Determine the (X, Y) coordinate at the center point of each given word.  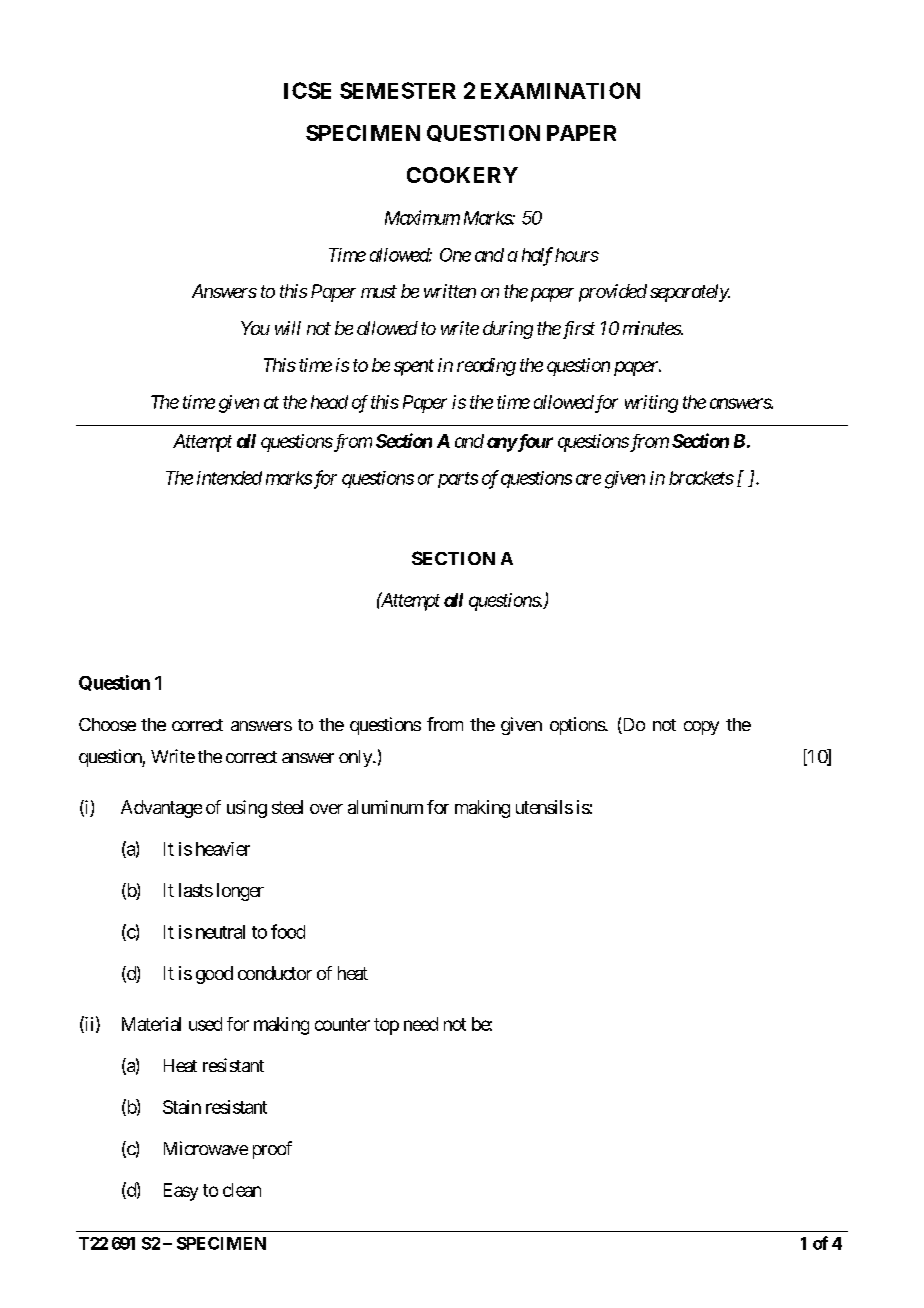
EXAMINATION (560, 90)
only (356, 758)
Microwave (206, 1148)
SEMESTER (398, 90)
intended (229, 478)
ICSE (307, 90)
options (578, 726)
